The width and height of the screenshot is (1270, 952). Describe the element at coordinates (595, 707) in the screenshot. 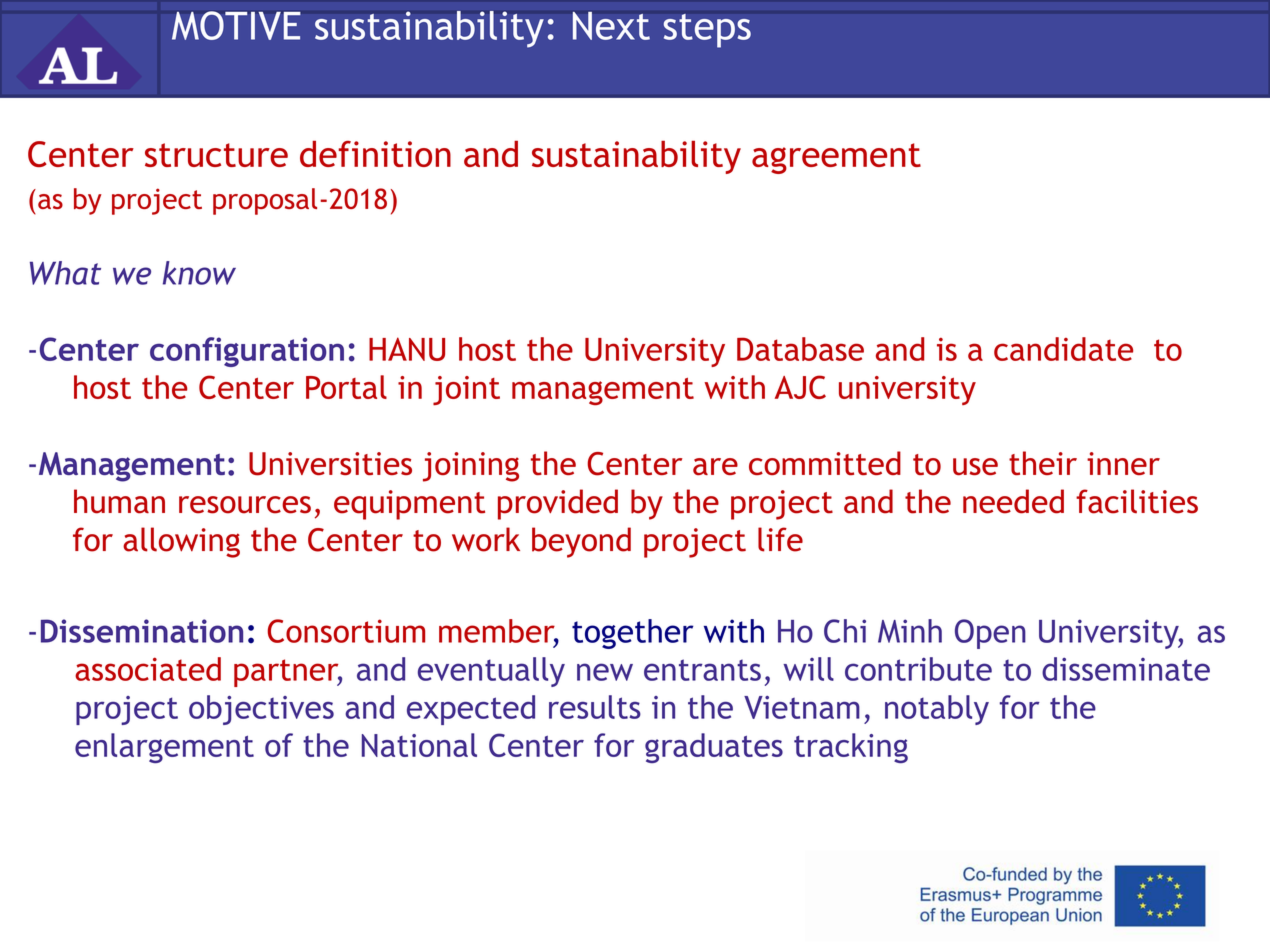

I see `results` at that location.
